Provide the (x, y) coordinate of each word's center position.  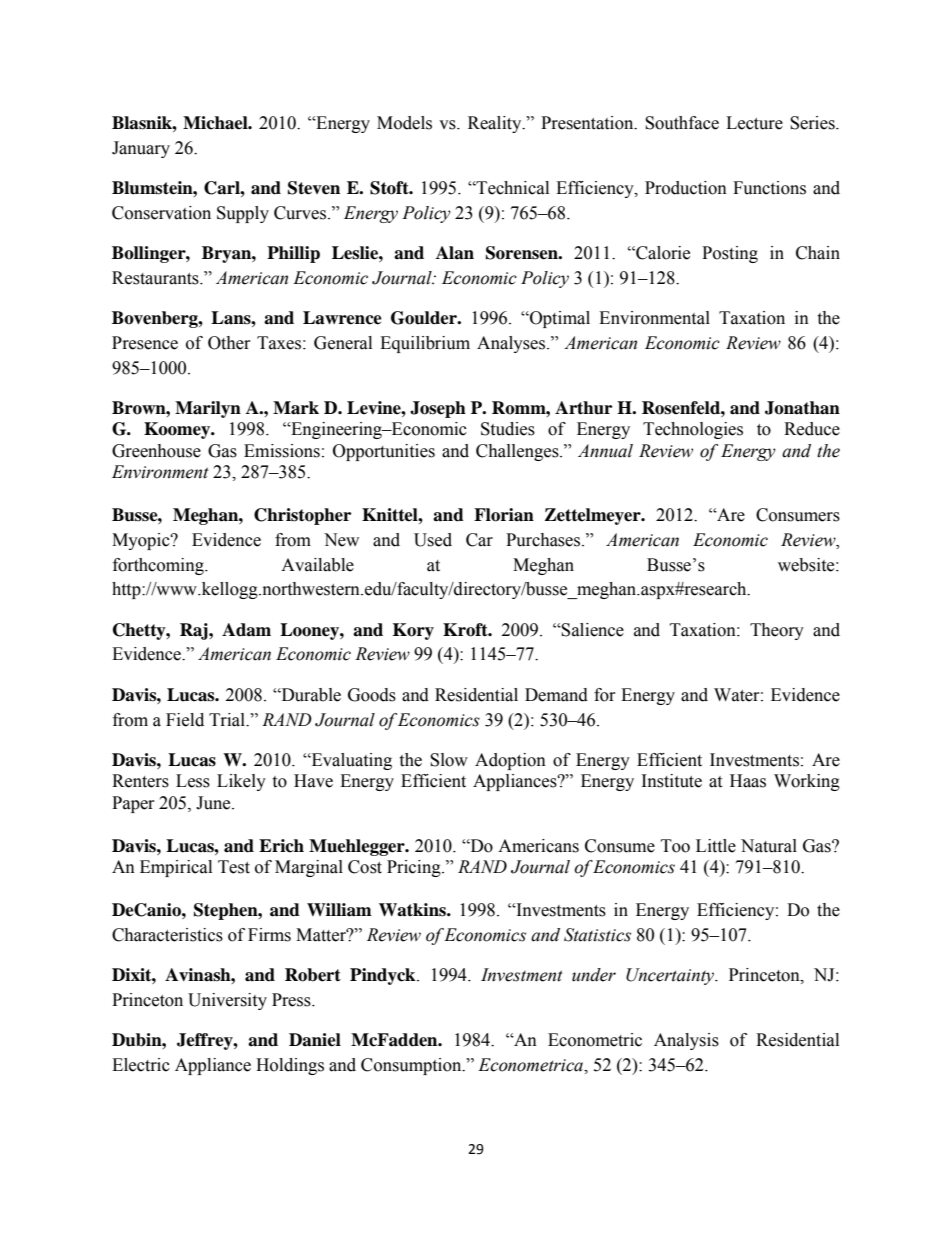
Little (716, 846)
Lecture (754, 123)
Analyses (512, 344)
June (214, 803)
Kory (413, 631)
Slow (449, 760)
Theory (777, 631)
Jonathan (802, 408)
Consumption (412, 1066)
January (141, 149)
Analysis (686, 1041)
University (227, 1001)
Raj (195, 631)
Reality (496, 124)
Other (229, 343)
